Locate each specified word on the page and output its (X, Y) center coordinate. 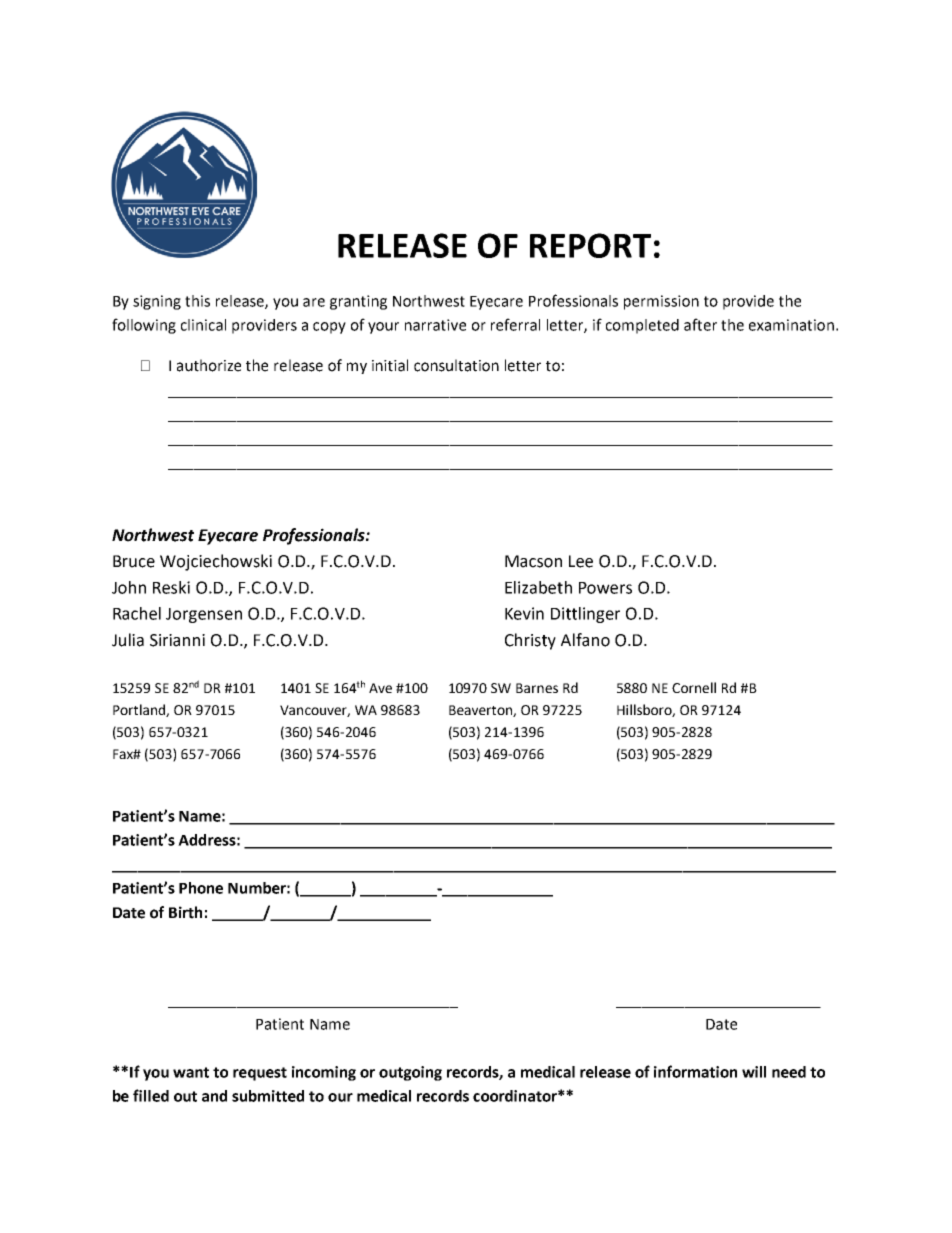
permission (661, 302)
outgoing (410, 1073)
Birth (185, 912)
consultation (456, 365)
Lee (581, 561)
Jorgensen (204, 615)
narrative (435, 325)
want (191, 1072)
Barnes (537, 688)
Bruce (134, 561)
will (754, 1072)
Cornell (694, 687)
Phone (201, 888)
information (695, 1071)
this (197, 301)
